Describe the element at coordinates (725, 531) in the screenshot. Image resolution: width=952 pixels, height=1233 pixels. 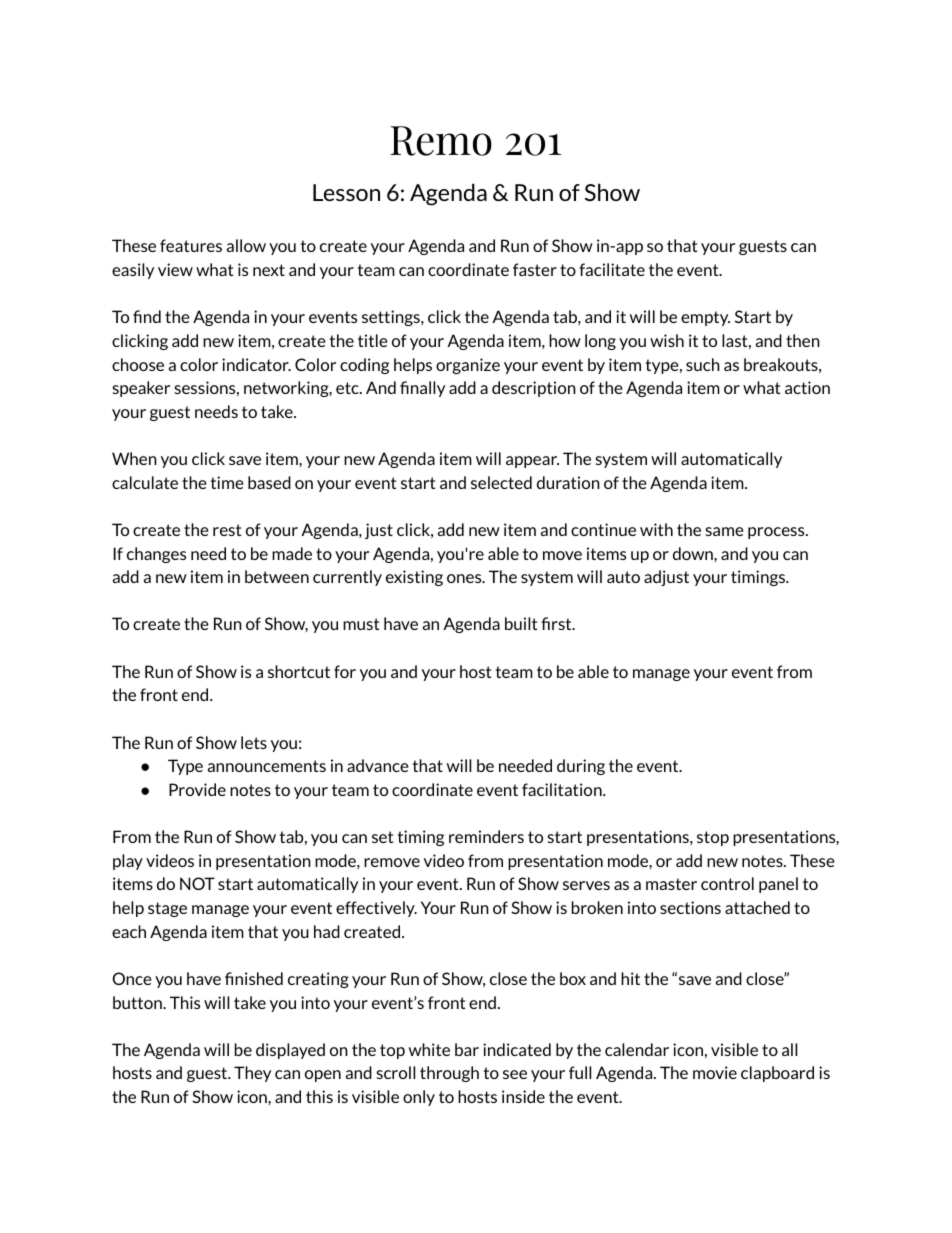
I see `same` at that location.
